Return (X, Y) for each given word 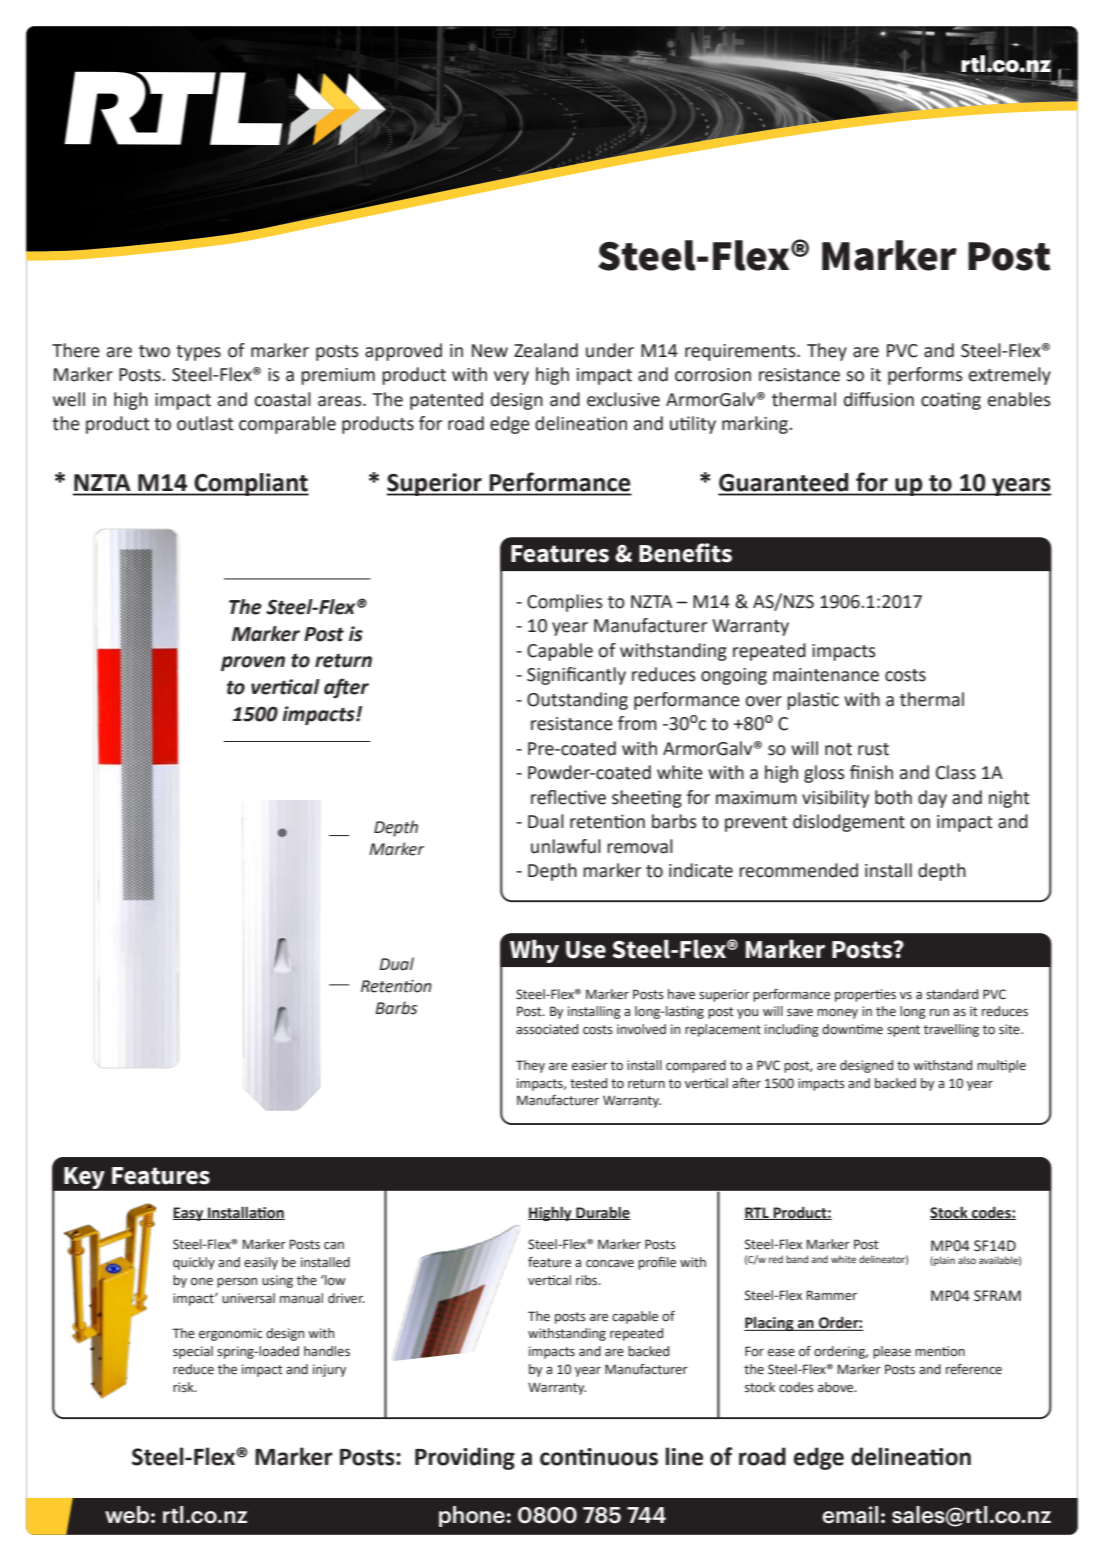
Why (534, 951)
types (198, 353)
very (511, 378)
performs (925, 376)
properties (865, 995)
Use (586, 950)
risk (184, 1387)
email (850, 1514)
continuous (599, 1457)
